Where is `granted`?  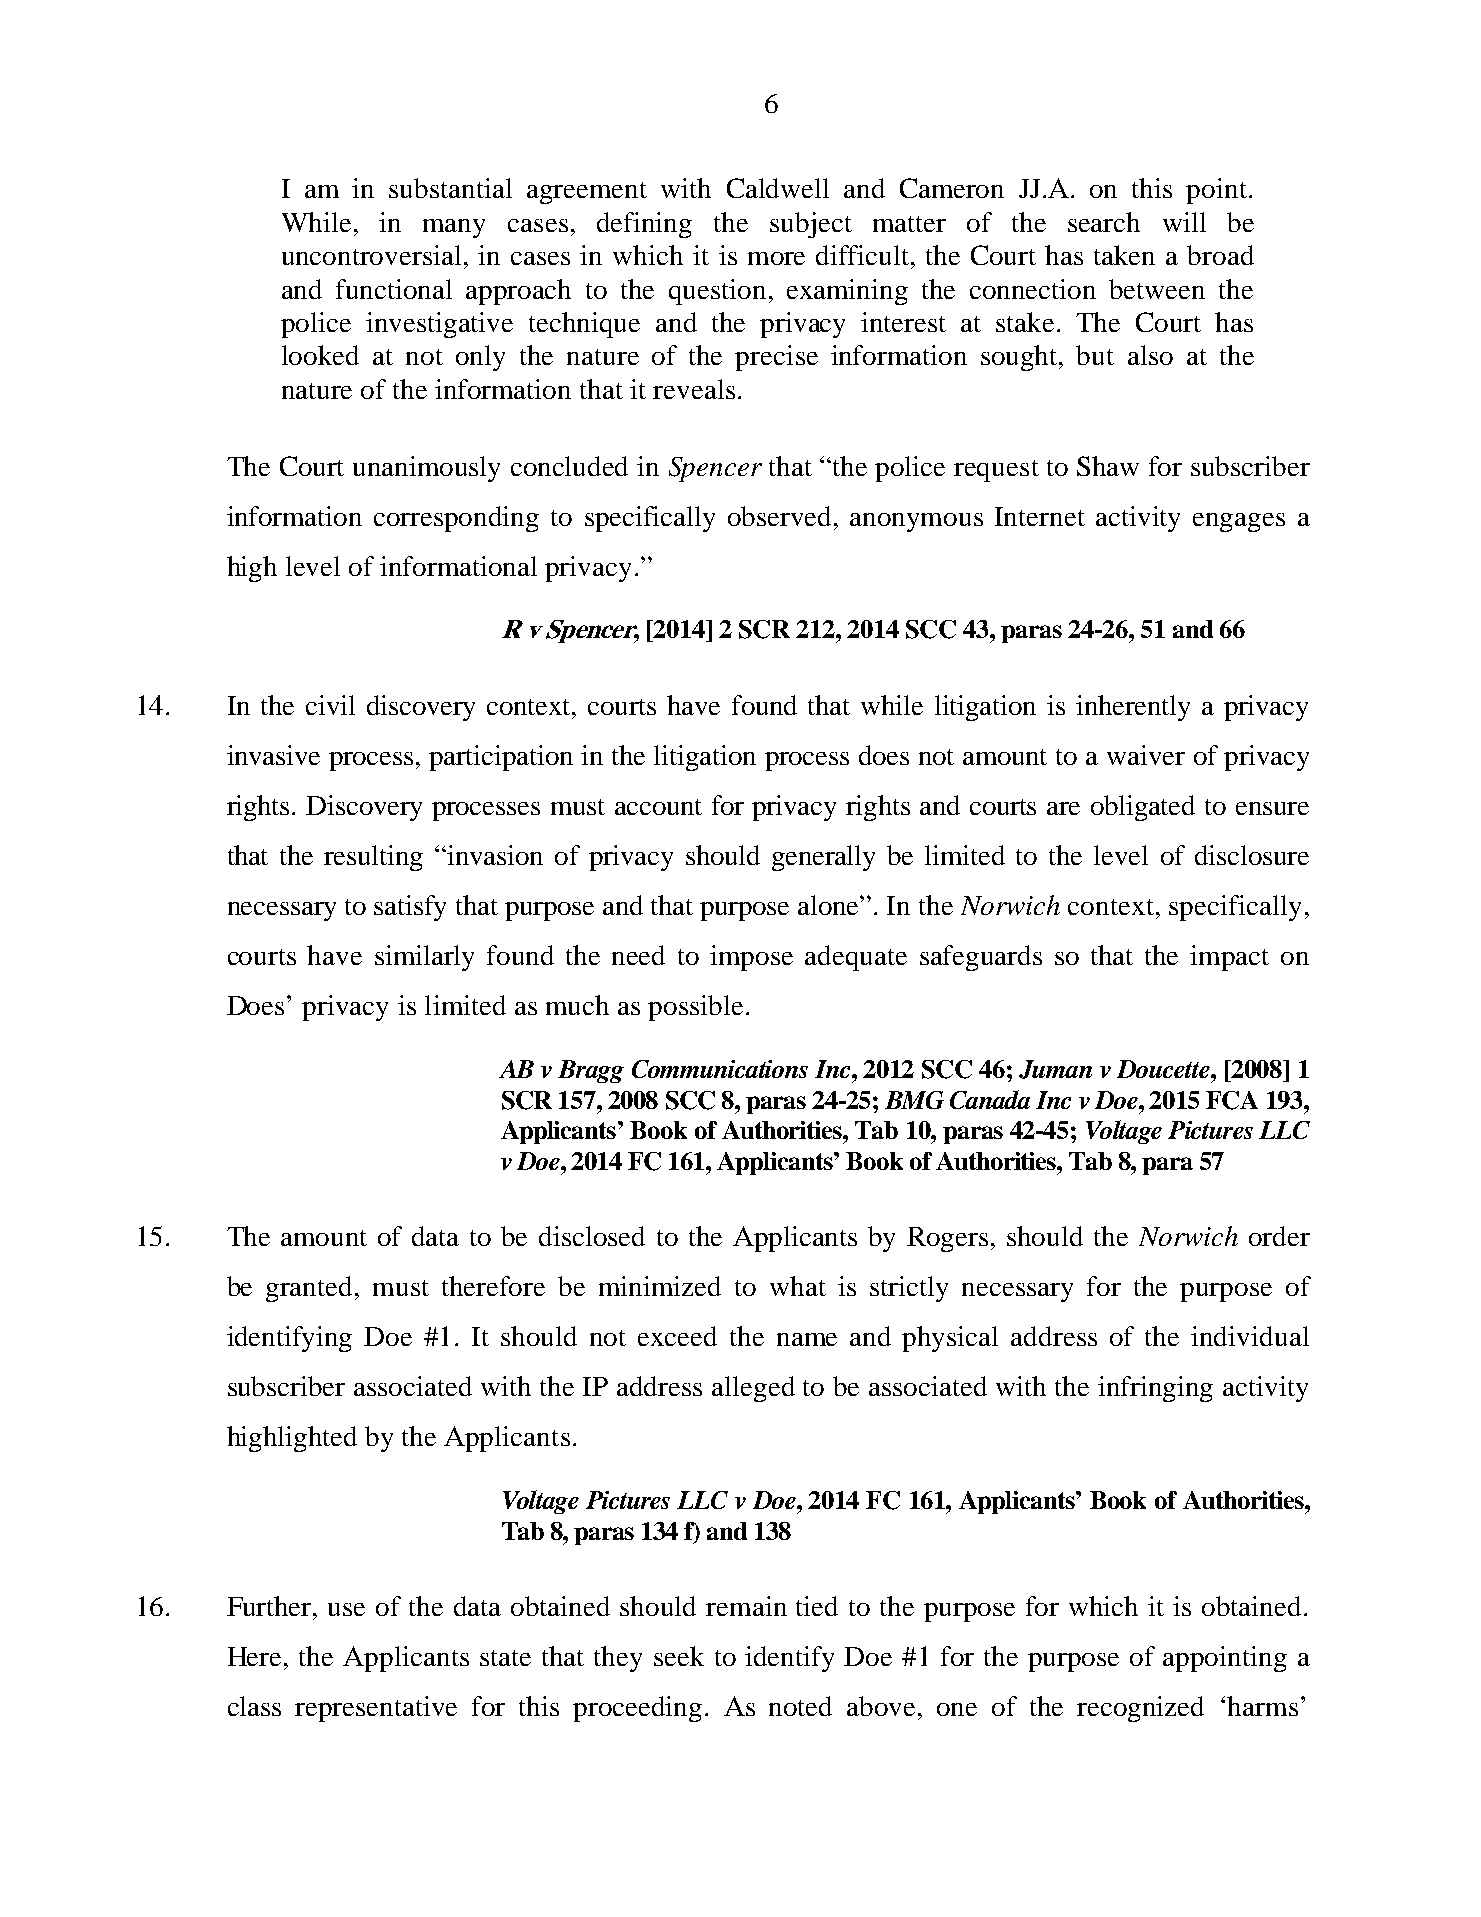 granted is located at coordinates (311, 1289).
